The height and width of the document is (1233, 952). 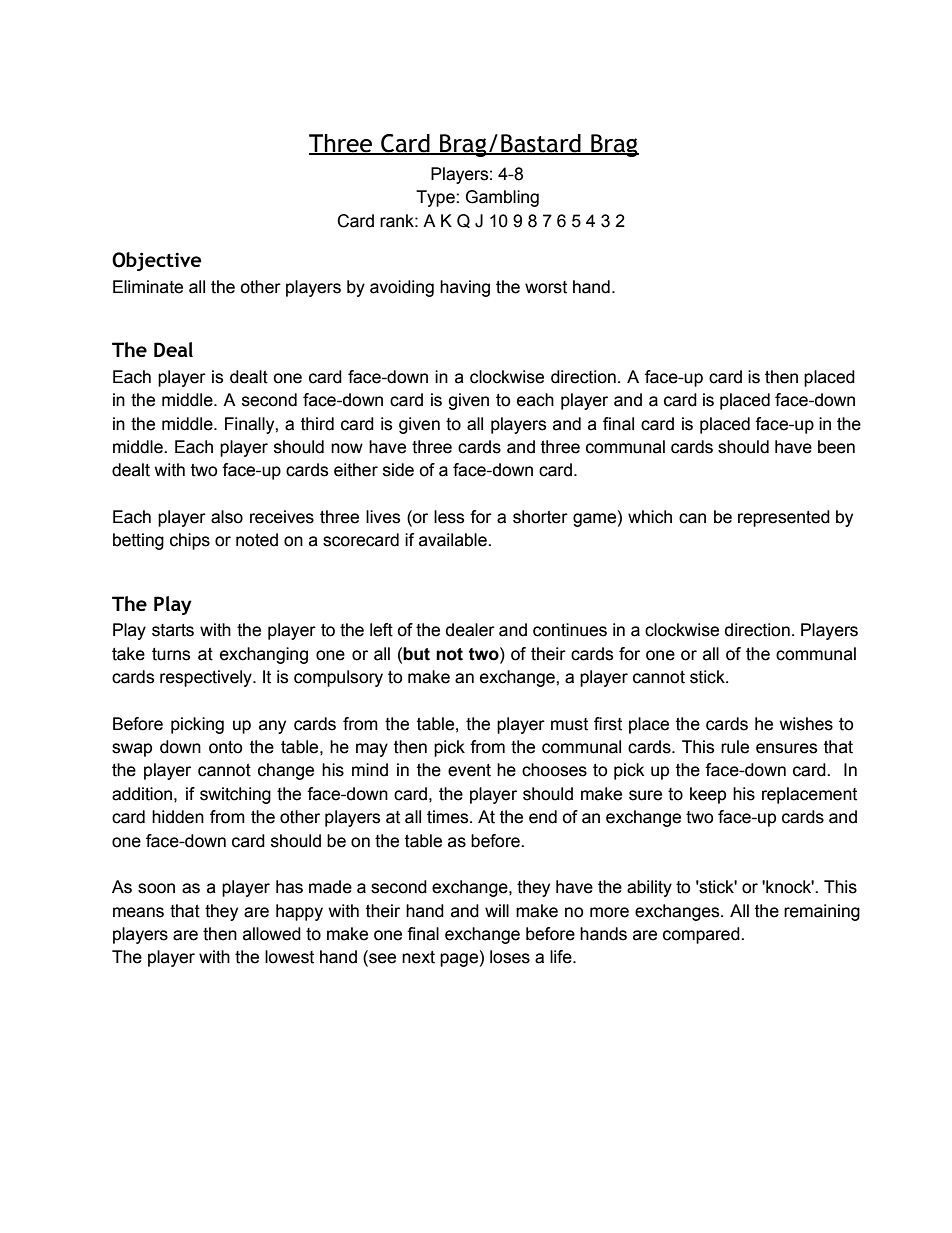 I want to click on worst, so click(x=546, y=287).
